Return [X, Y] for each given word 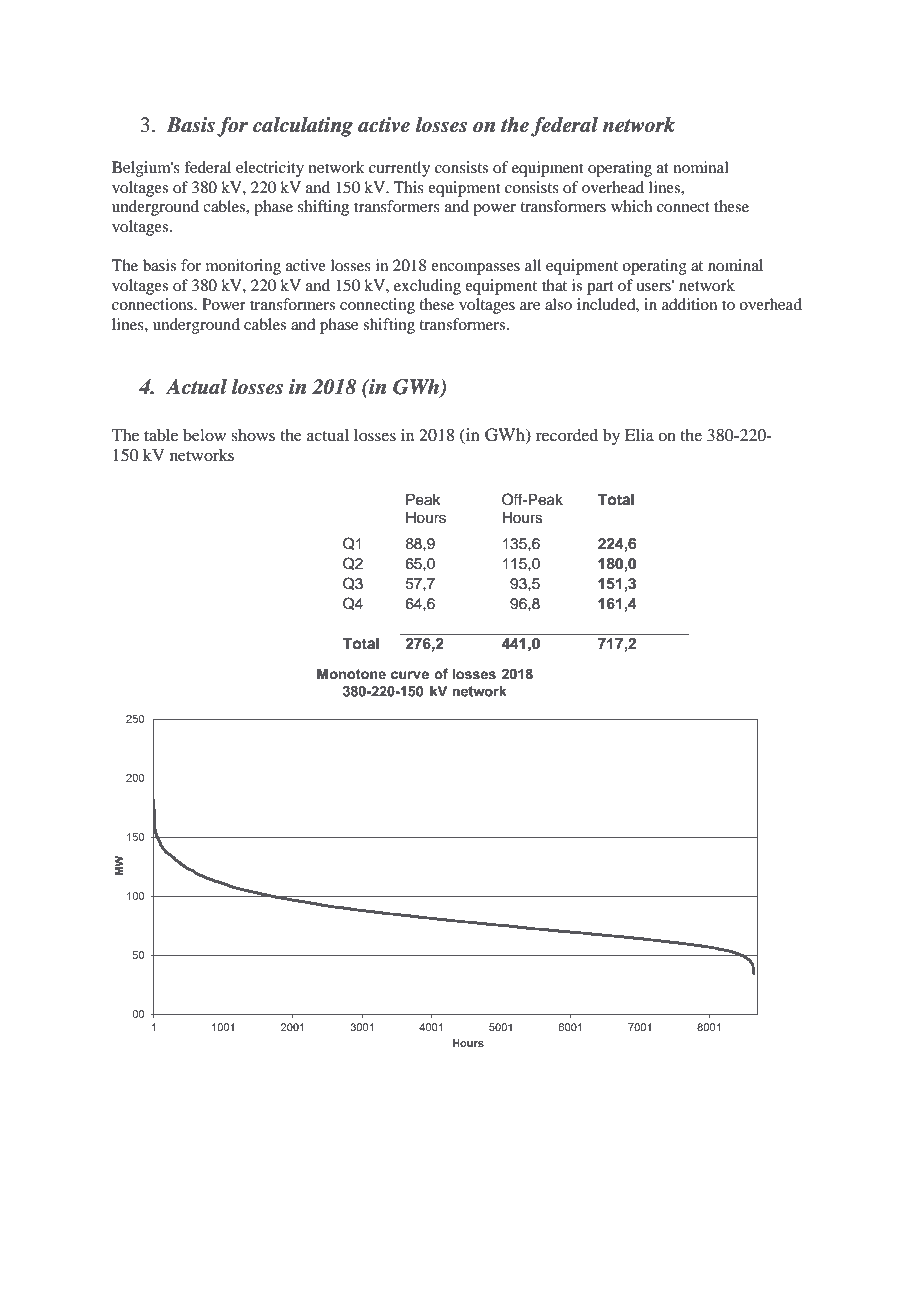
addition [689, 304]
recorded [567, 435]
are [530, 306]
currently [399, 169]
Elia [639, 435]
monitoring [243, 267]
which [631, 206]
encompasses [475, 269]
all [533, 265]
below [204, 435]
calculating [303, 127]
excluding [427, 287]
